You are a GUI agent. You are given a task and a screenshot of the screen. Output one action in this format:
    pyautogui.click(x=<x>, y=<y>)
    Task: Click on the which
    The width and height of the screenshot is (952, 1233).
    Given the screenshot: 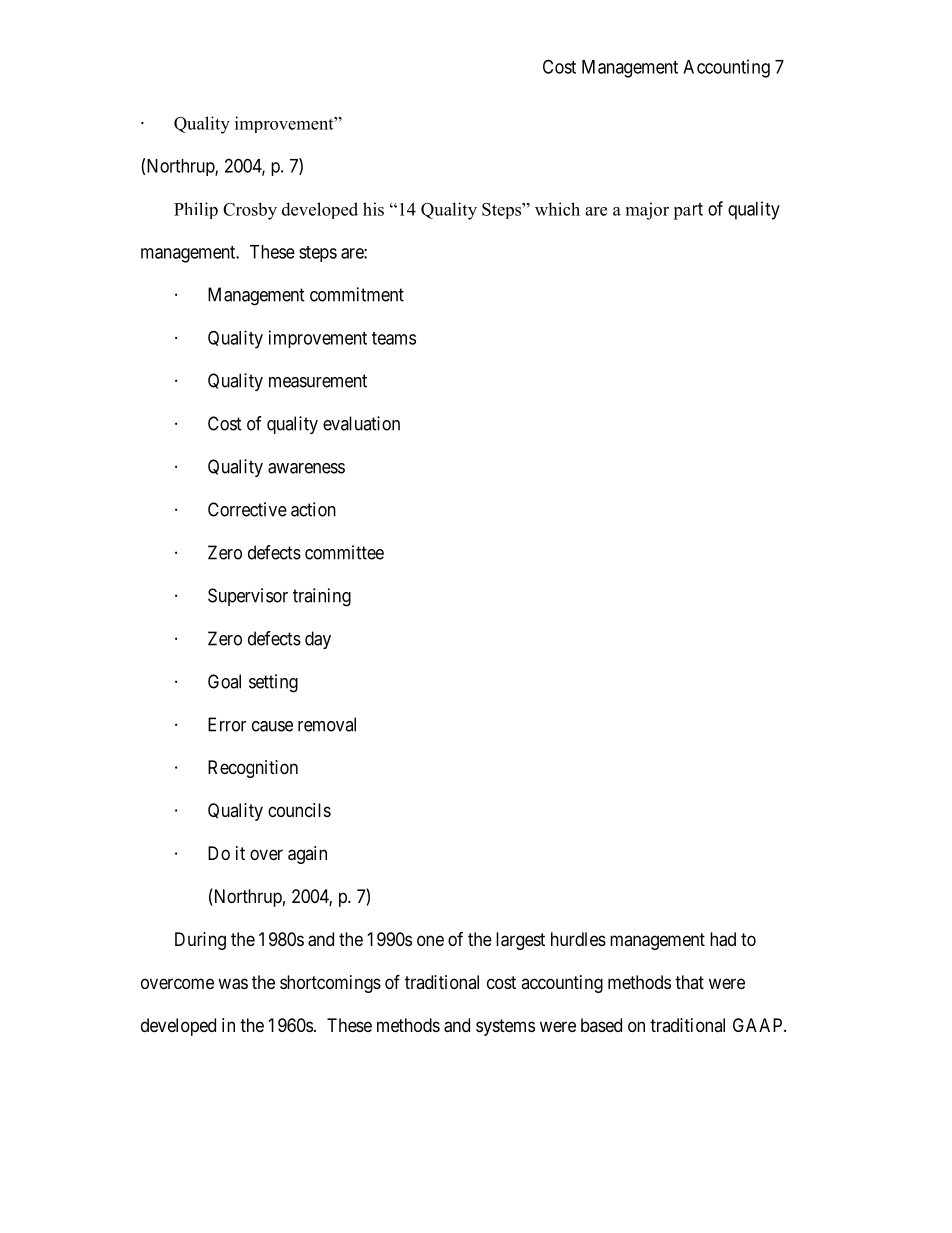 What is the action you would take?
    pyautogui.click(x=557, y=209)
